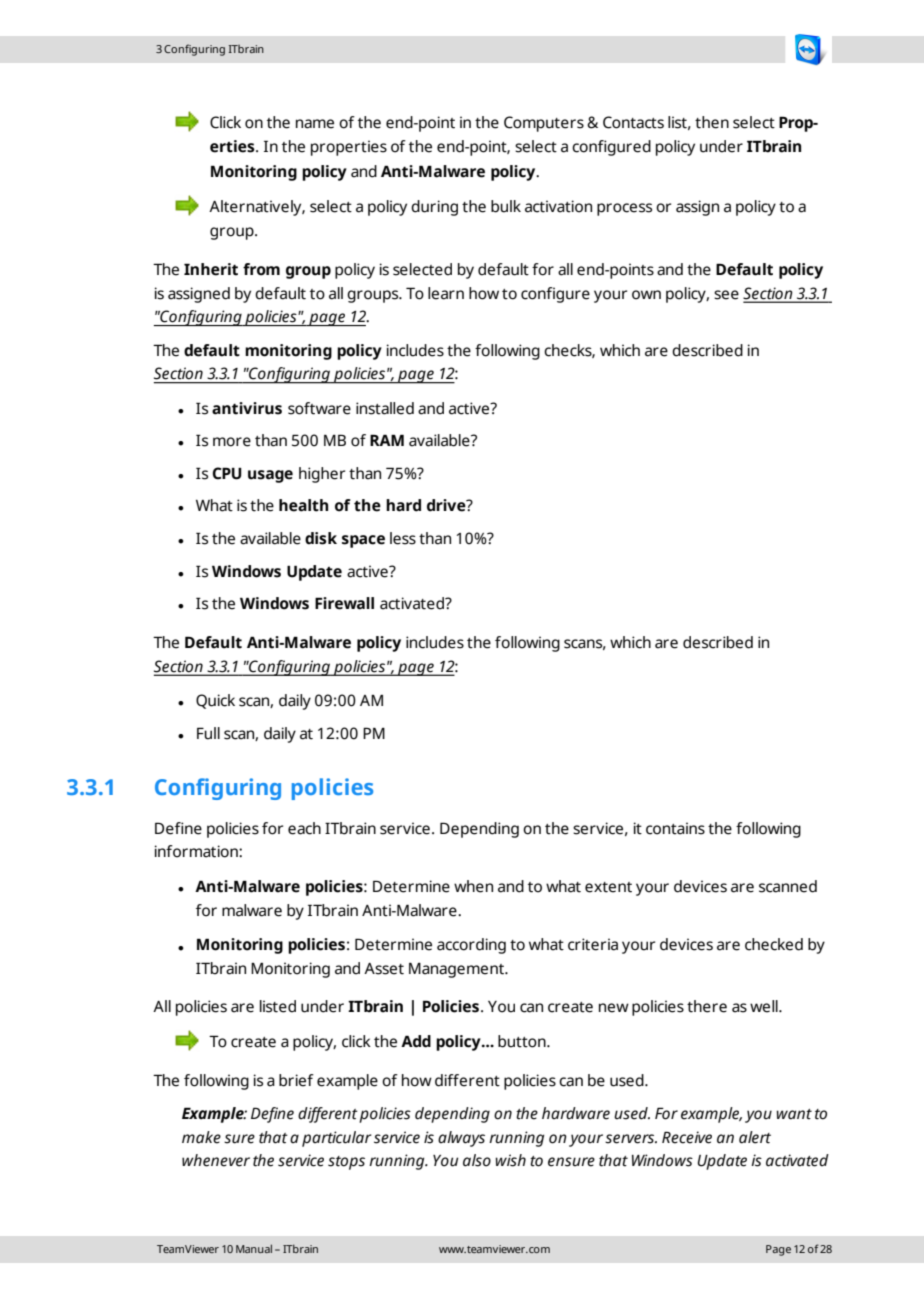 This screenshot has height=1308, width=924. Describe the element at coordinates (755, 1137) in the screenshot. I see `alert` at that location.
